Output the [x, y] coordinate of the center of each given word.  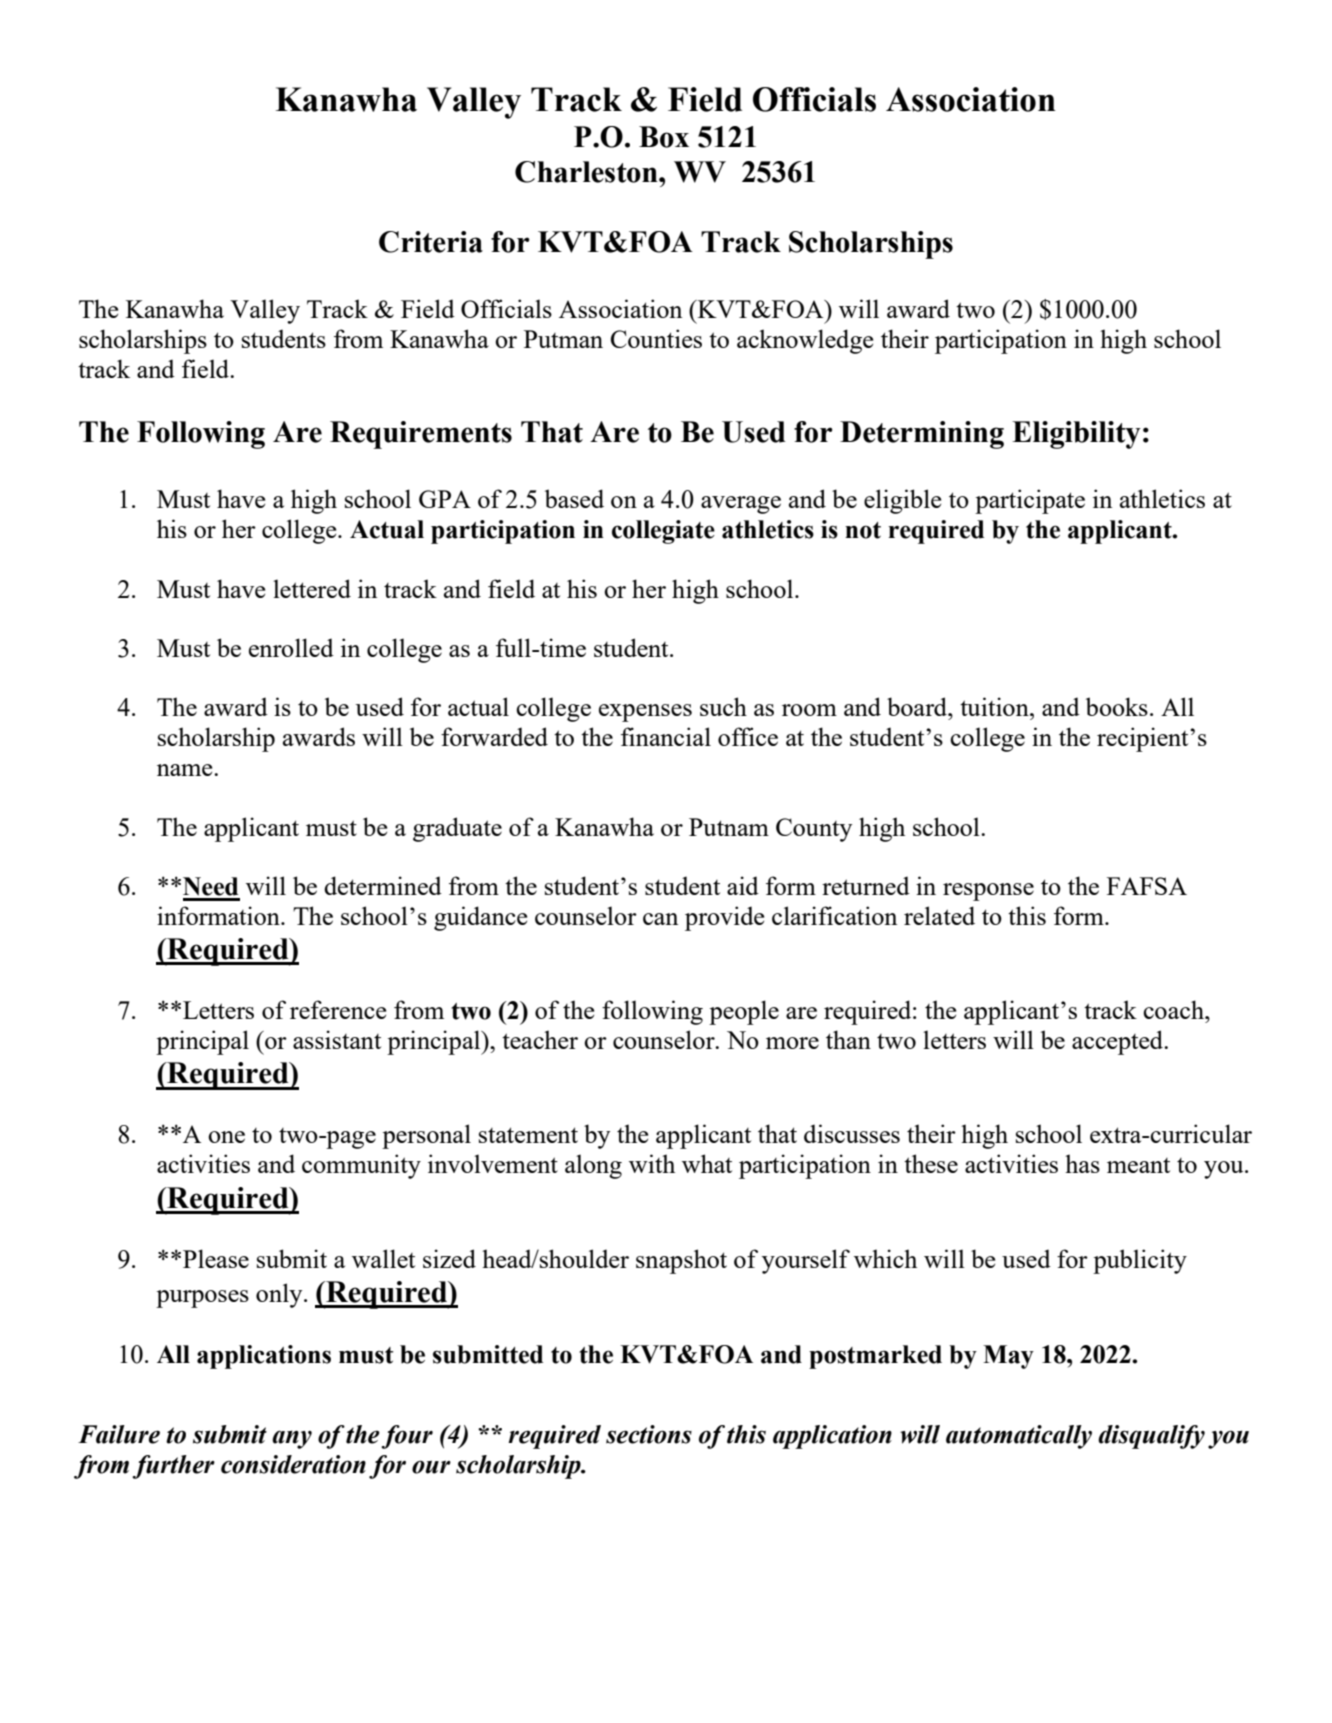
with [652, 1163]
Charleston [587, 172]
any [292, 1439]
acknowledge [805, 341]
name [186, 770]
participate [1030, 501]
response [988, 892]
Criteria [431, 242]
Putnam [729, 827]
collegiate [663, 532]
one [226, 1137]
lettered [312, 588]
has [1082, 1163]
